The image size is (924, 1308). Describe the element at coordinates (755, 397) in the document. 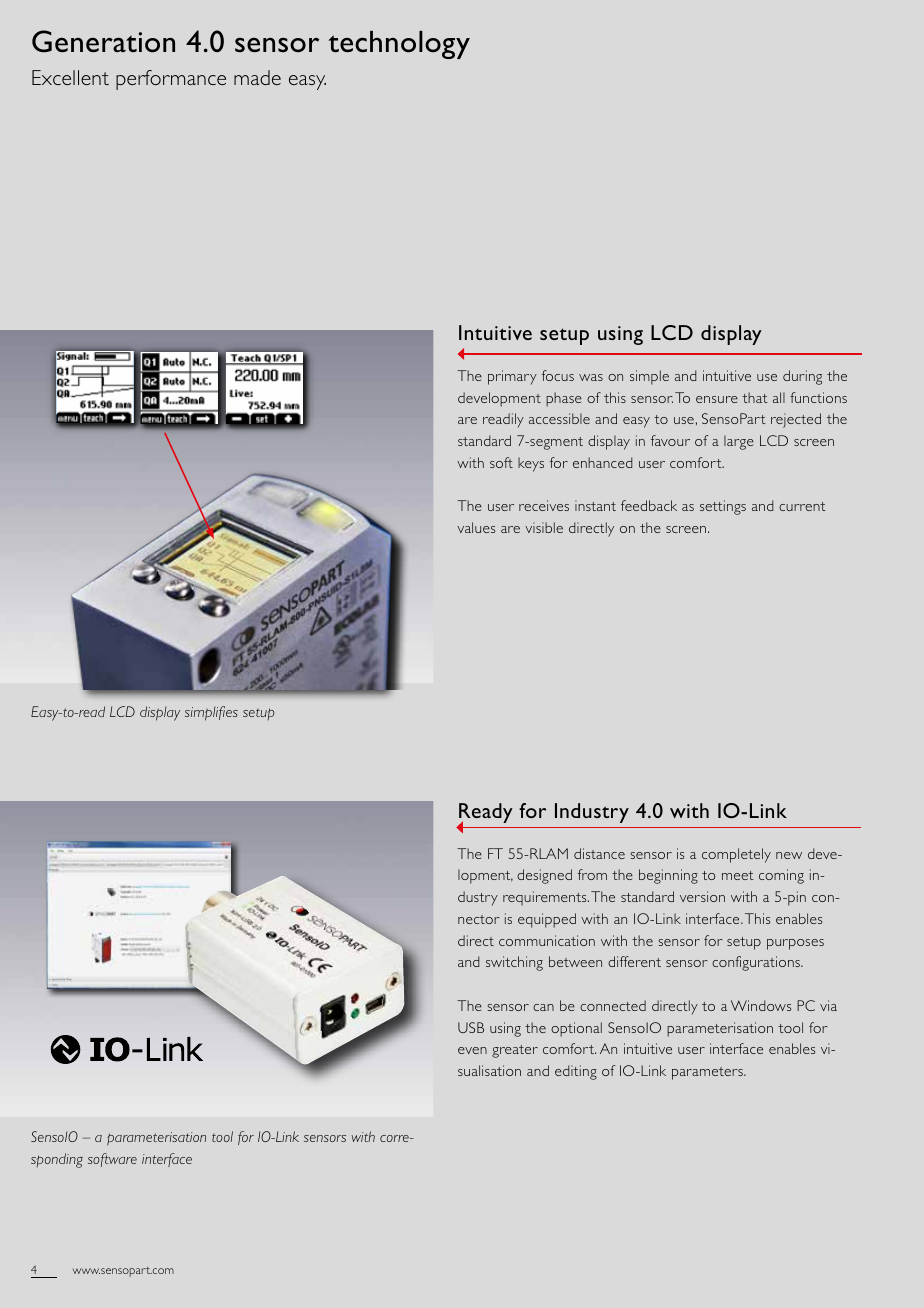

I see `that` at that location.
